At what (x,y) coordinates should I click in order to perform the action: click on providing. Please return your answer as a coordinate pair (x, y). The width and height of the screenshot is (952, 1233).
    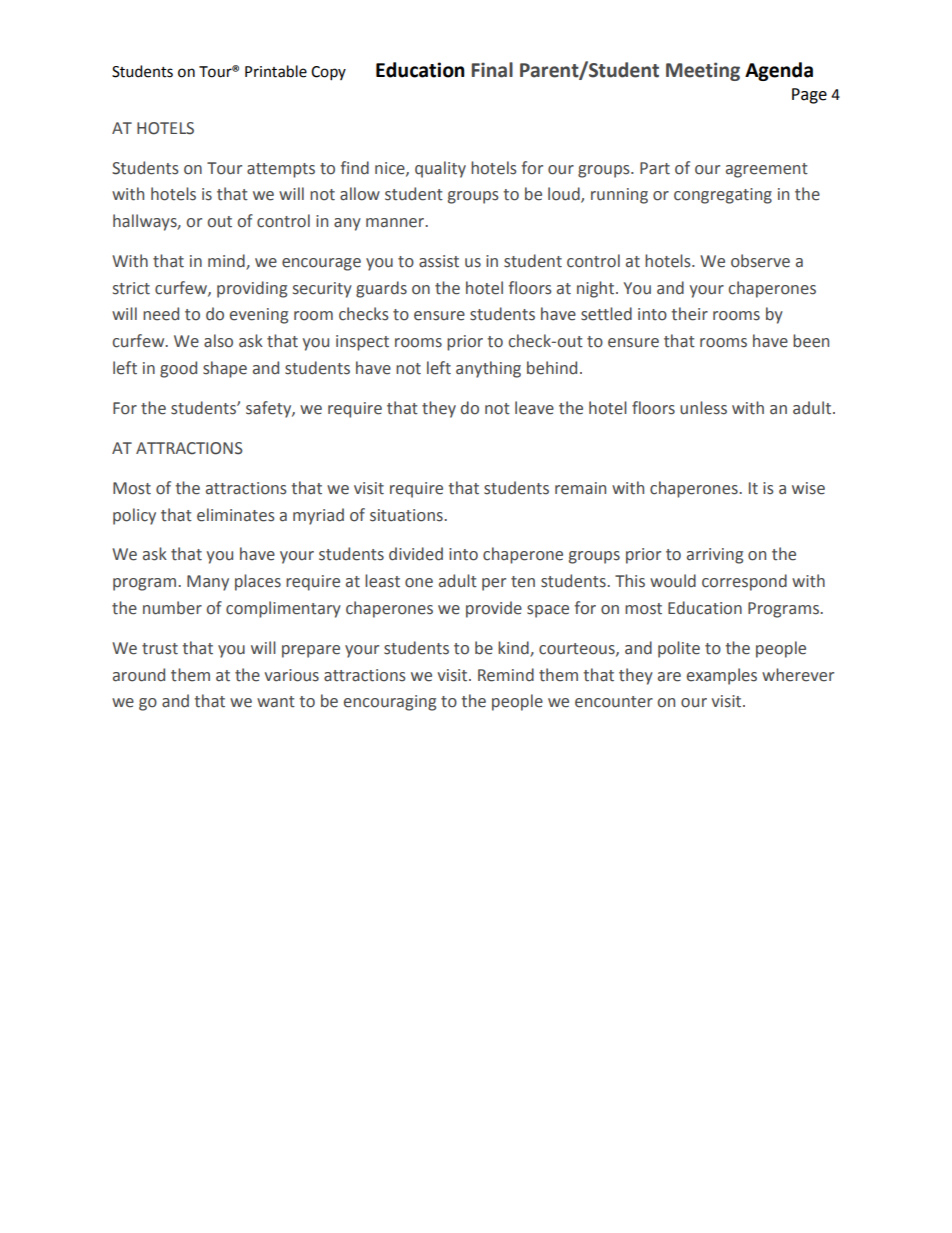
    Looking at the image, I should click on (252, 289).
